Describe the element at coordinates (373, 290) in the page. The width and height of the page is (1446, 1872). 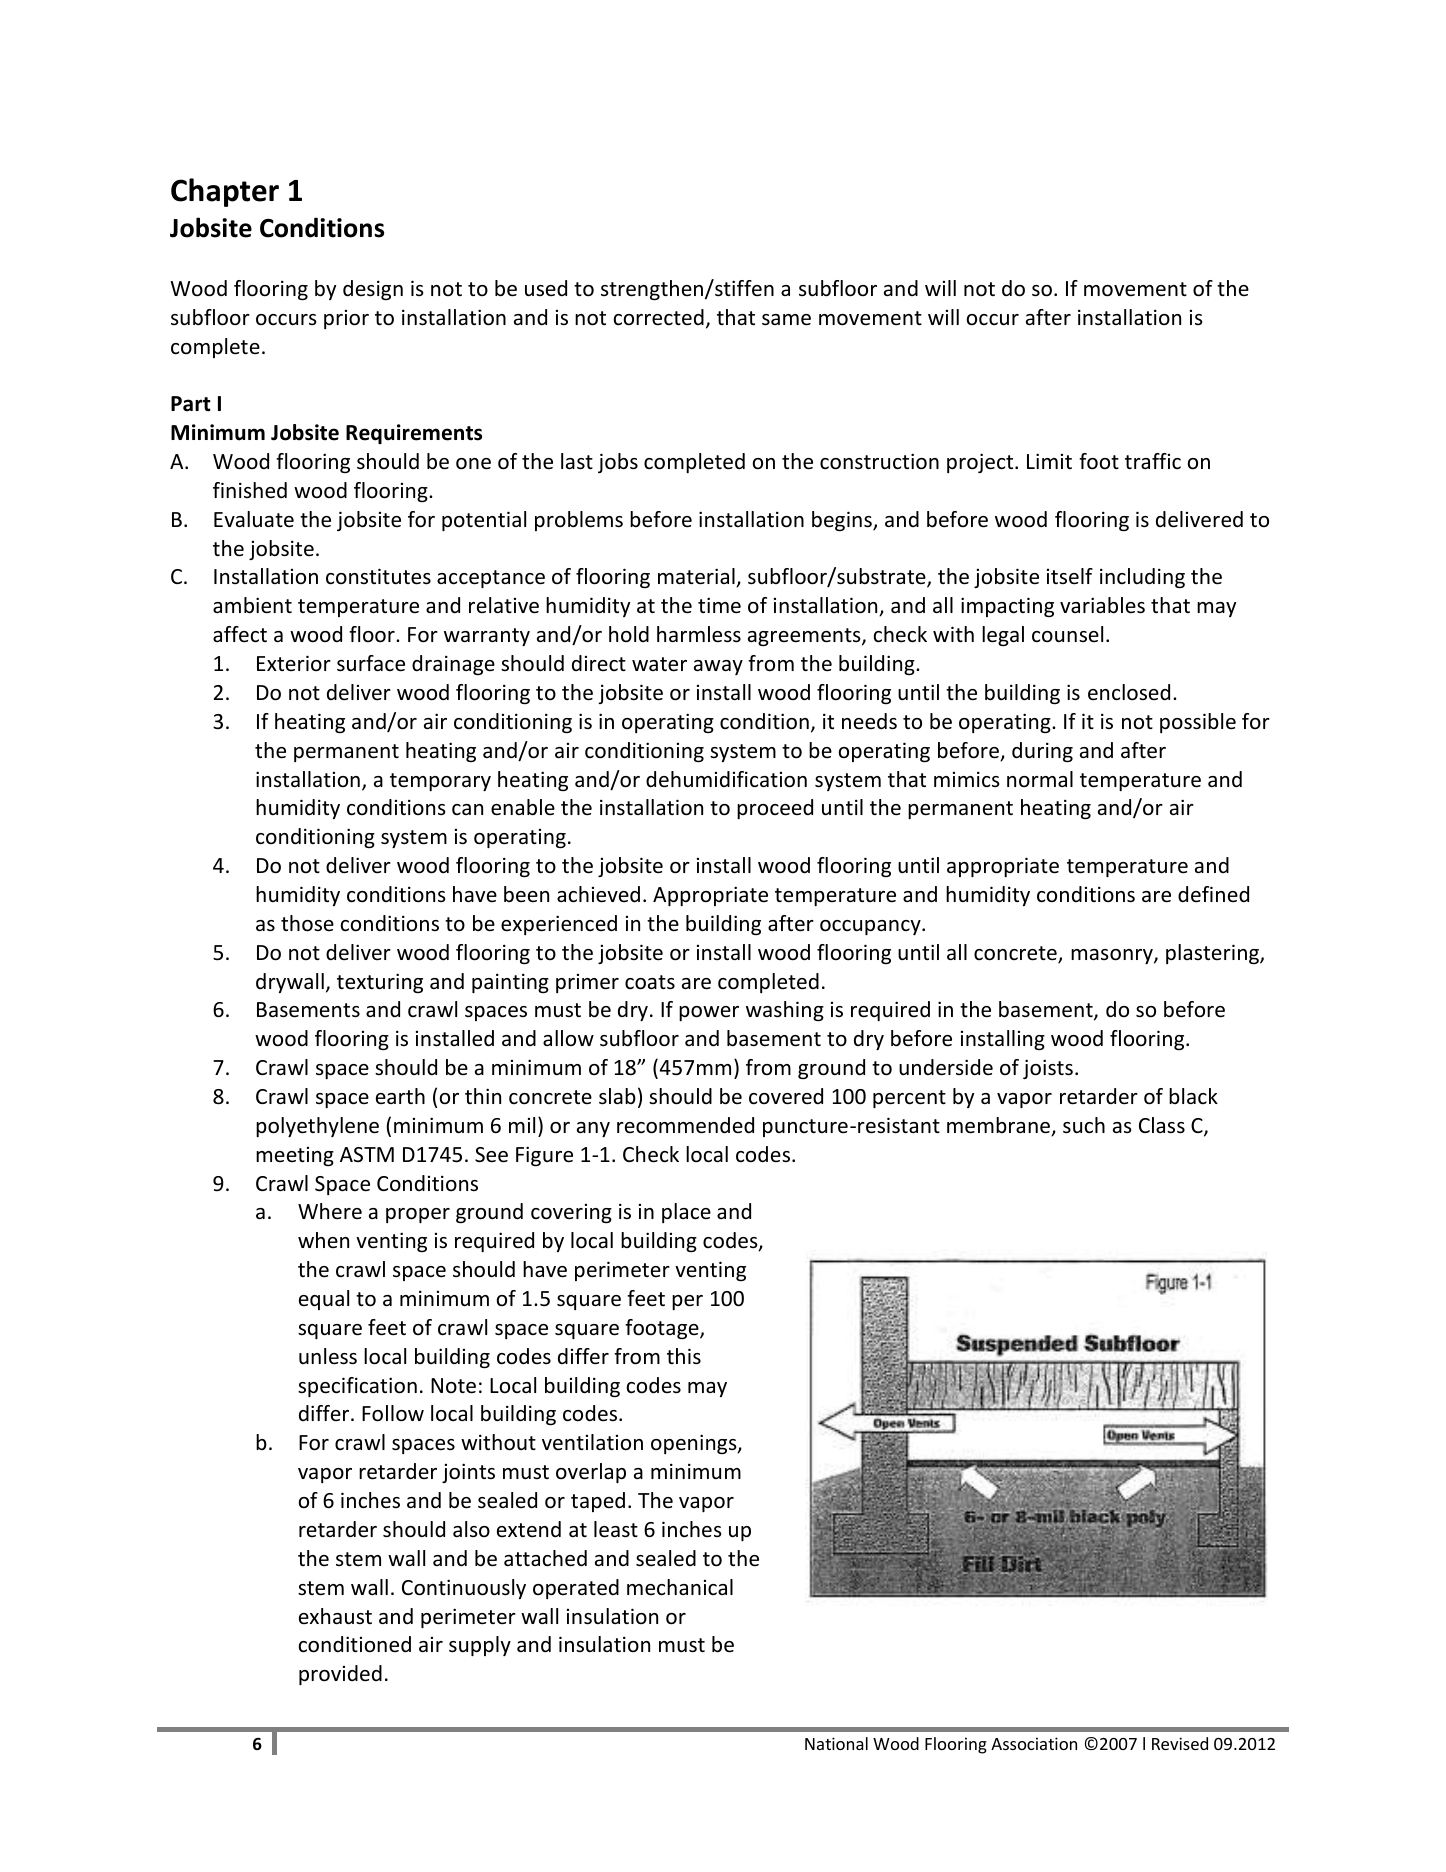
I see `design` at that location.
